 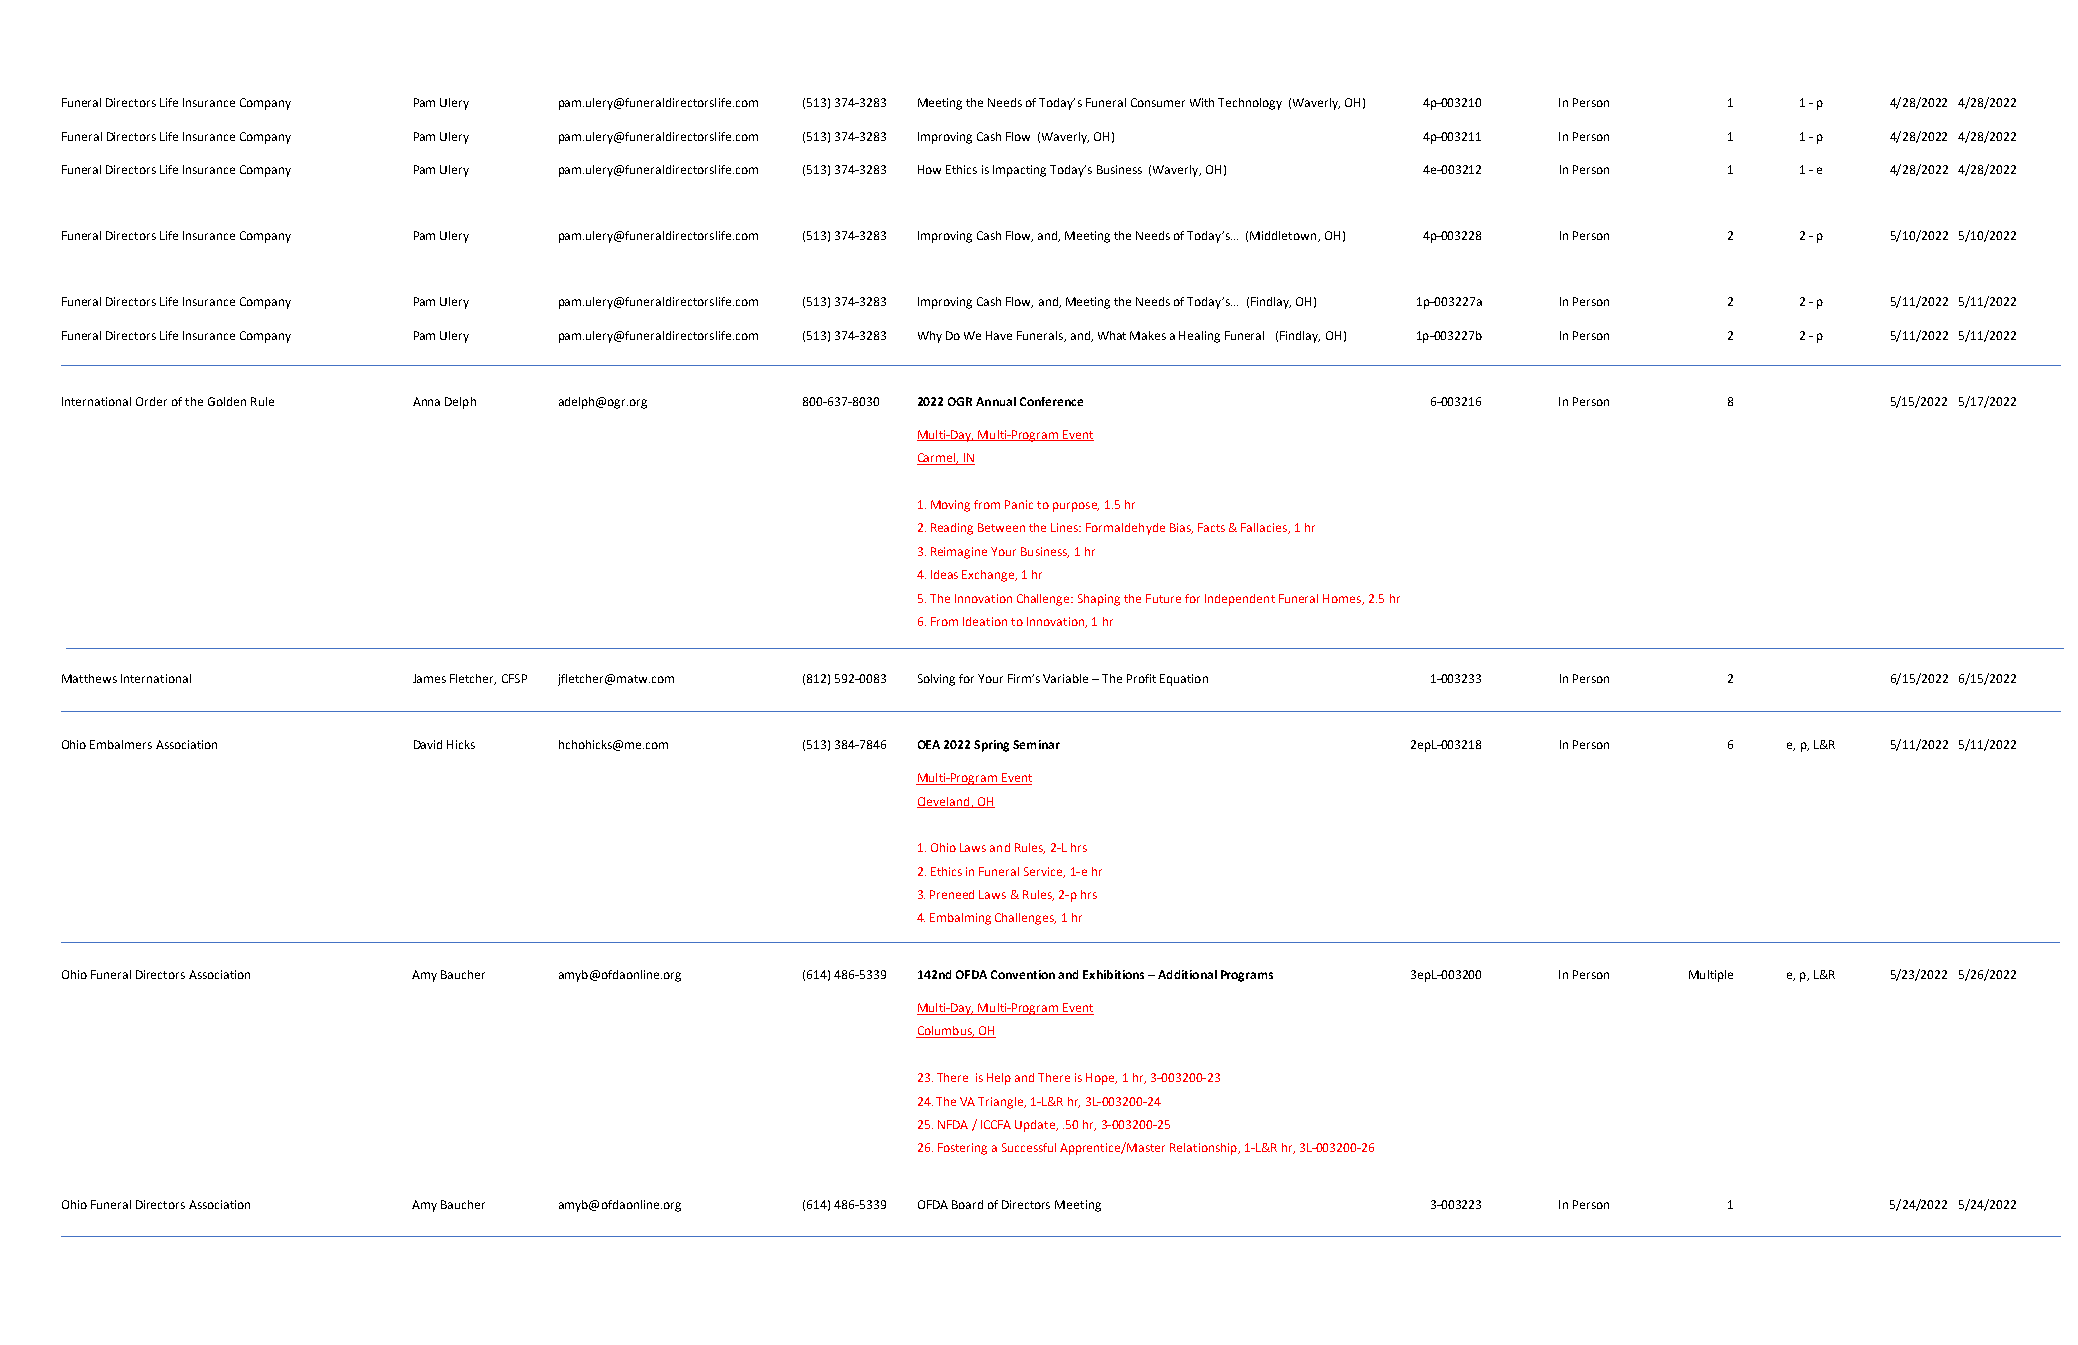 What do you see at coordinates (962, 1149) in the screenshot?
I see `Fostering` at bounding box center [962, 1149].
